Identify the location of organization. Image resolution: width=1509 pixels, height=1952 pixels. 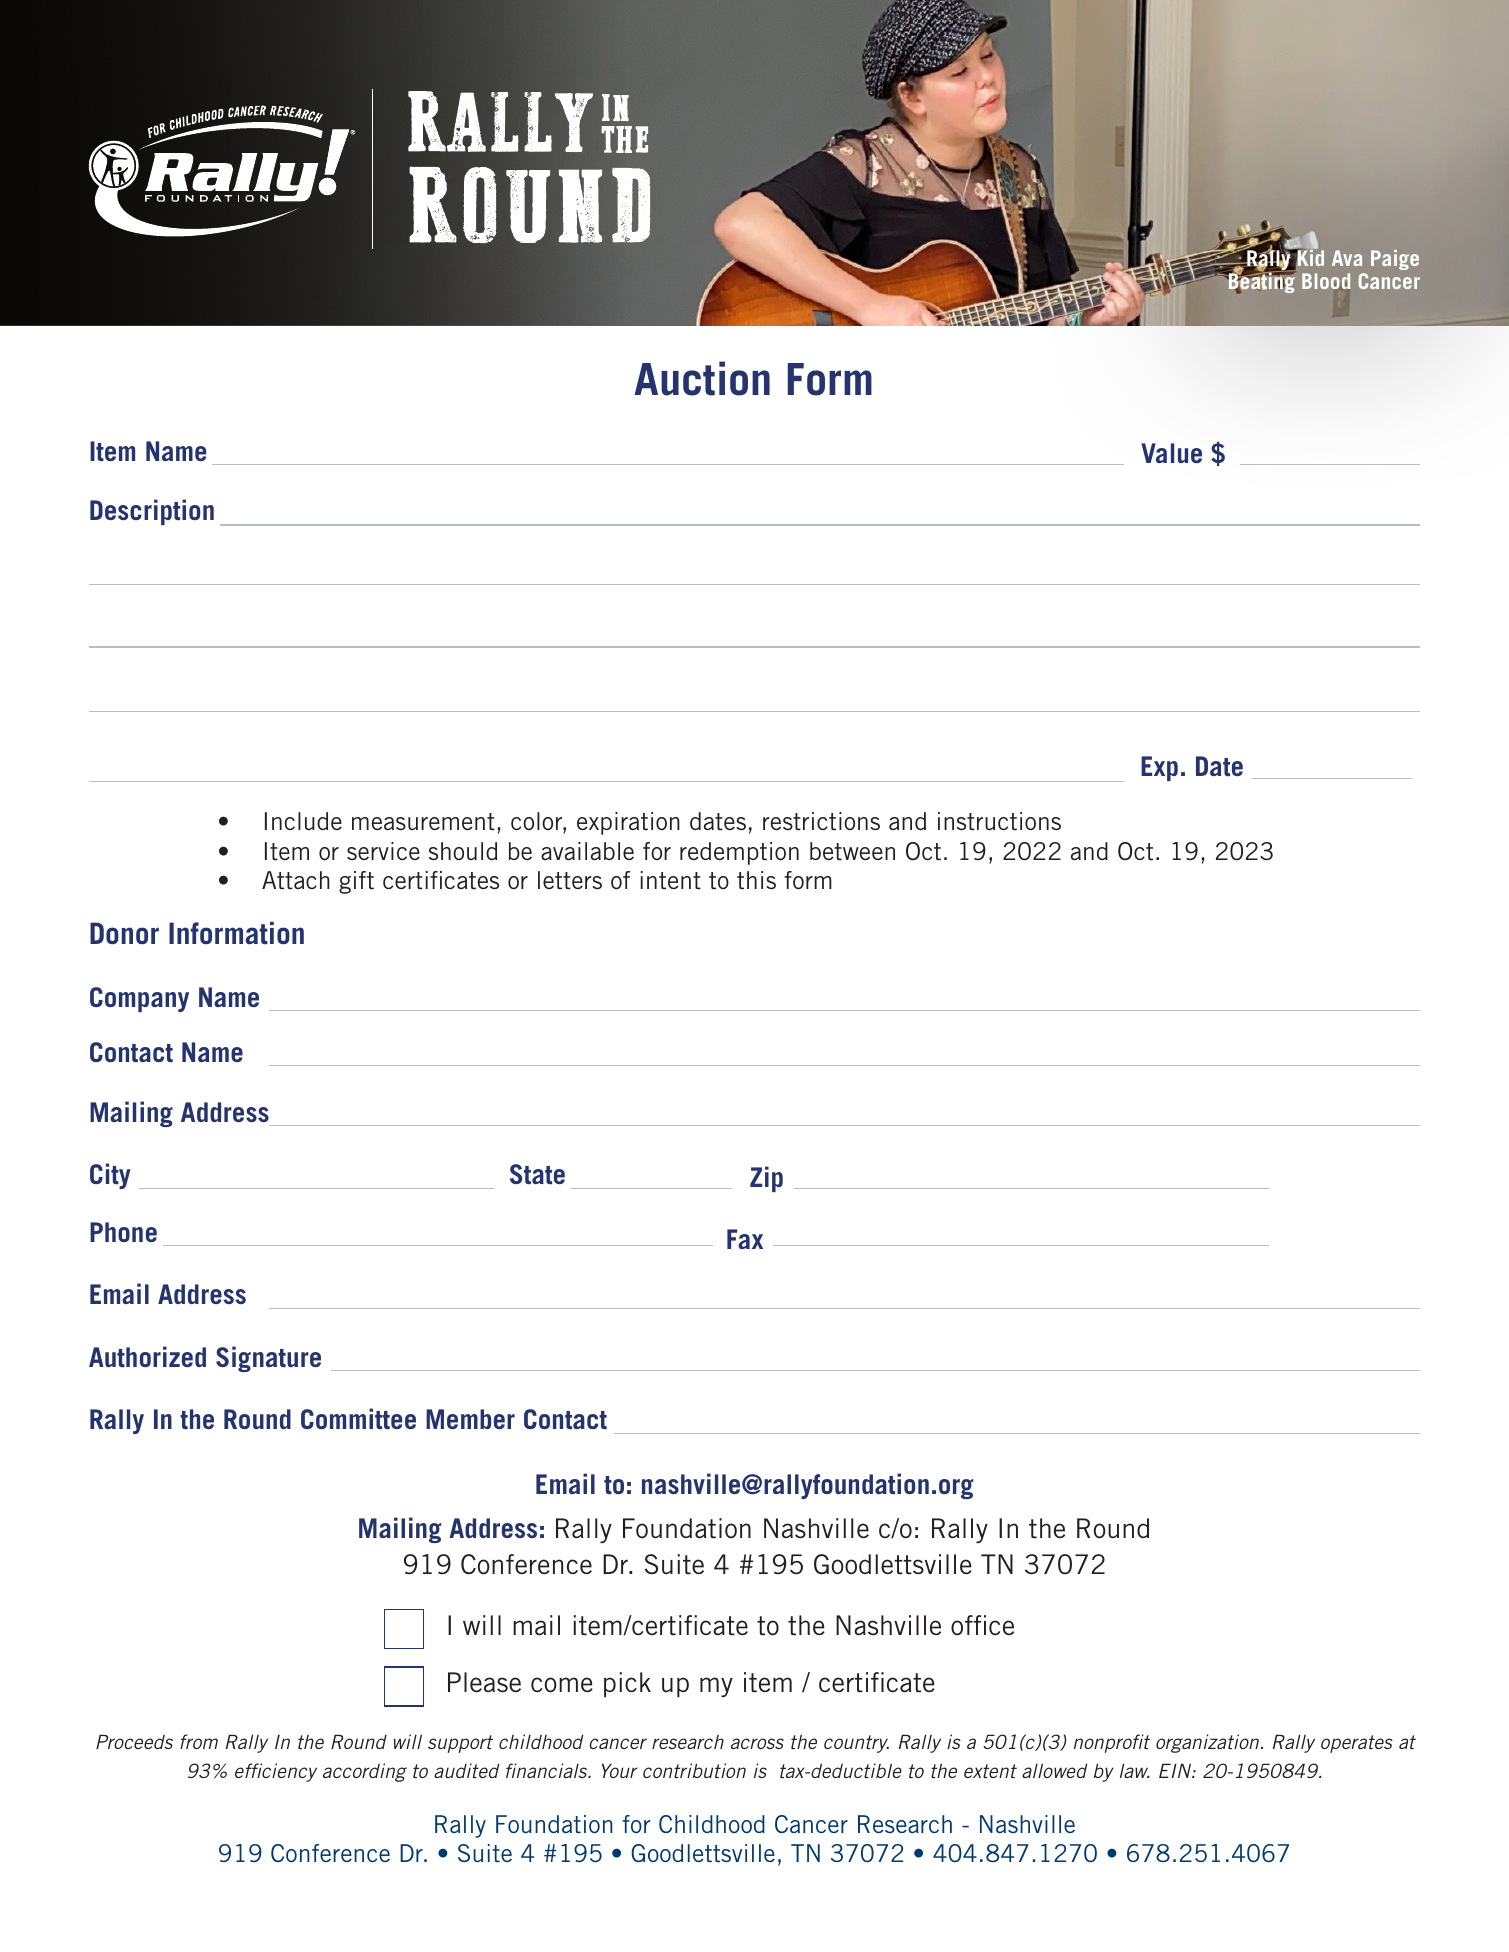
(1209, 1743).
